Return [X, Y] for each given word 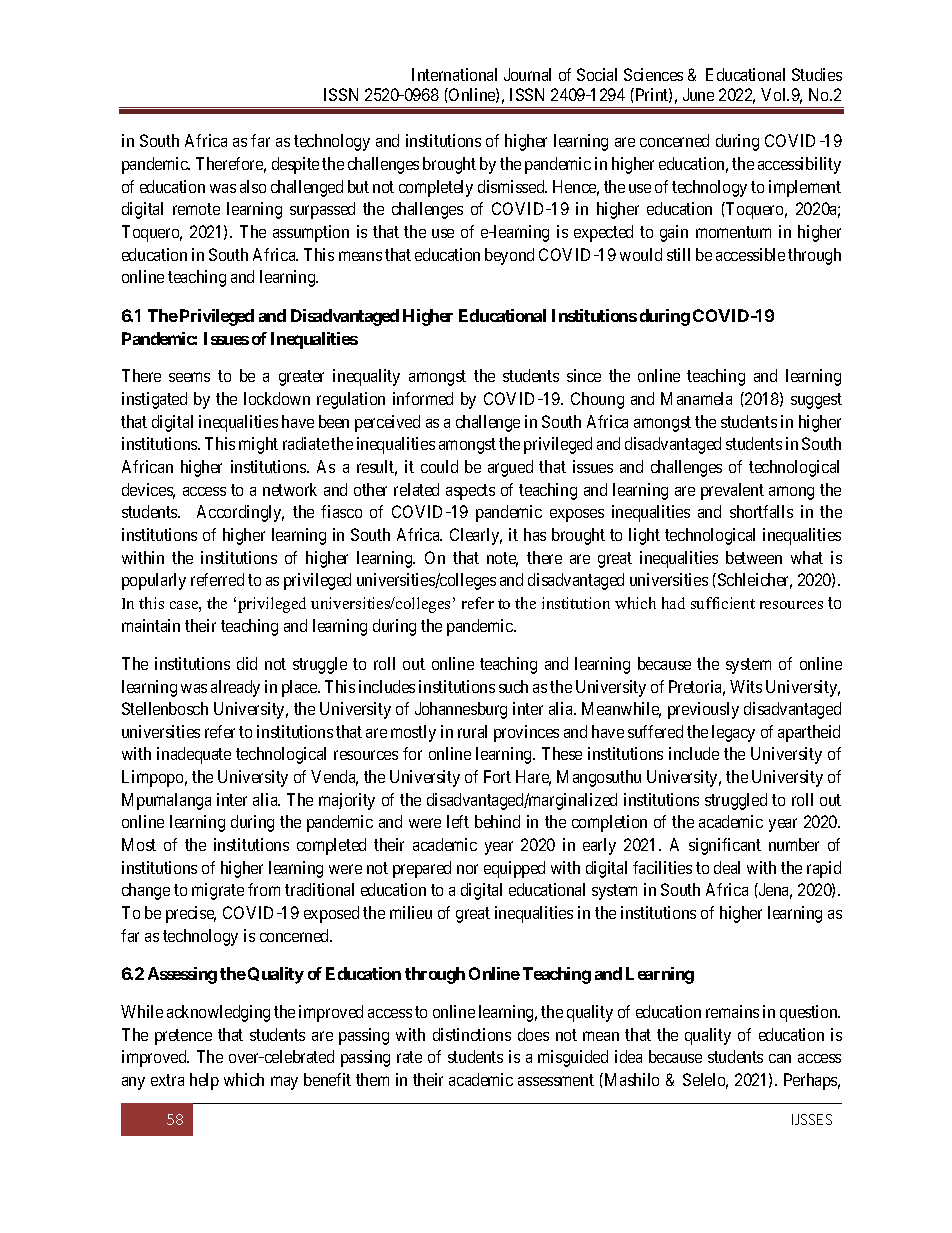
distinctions [472, 1034]
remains [732, 1011]
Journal [527, 74]
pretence [183, 1037]
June [698, 94]
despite [295, 165]
